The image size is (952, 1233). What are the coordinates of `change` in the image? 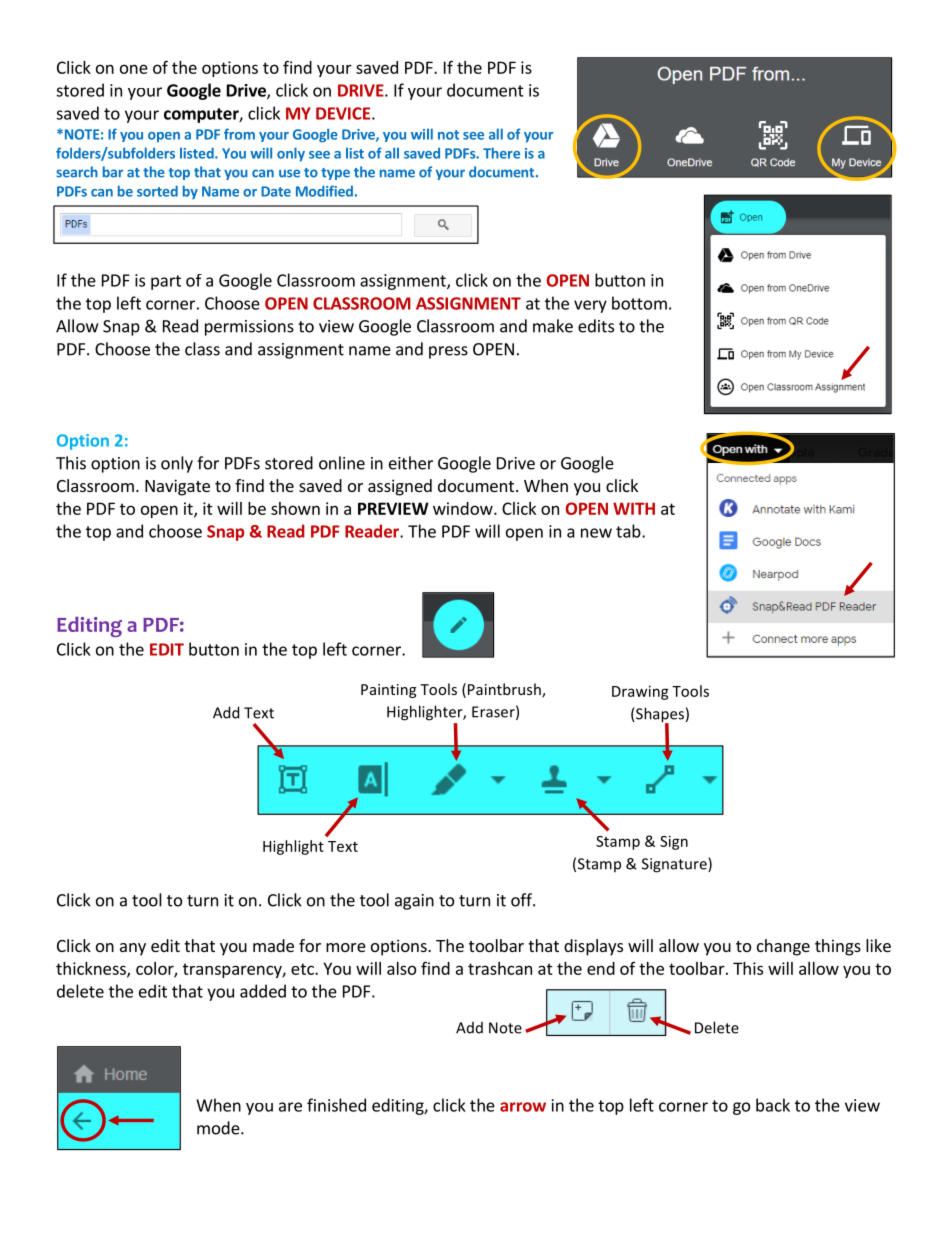 It's located at (783, 947).
